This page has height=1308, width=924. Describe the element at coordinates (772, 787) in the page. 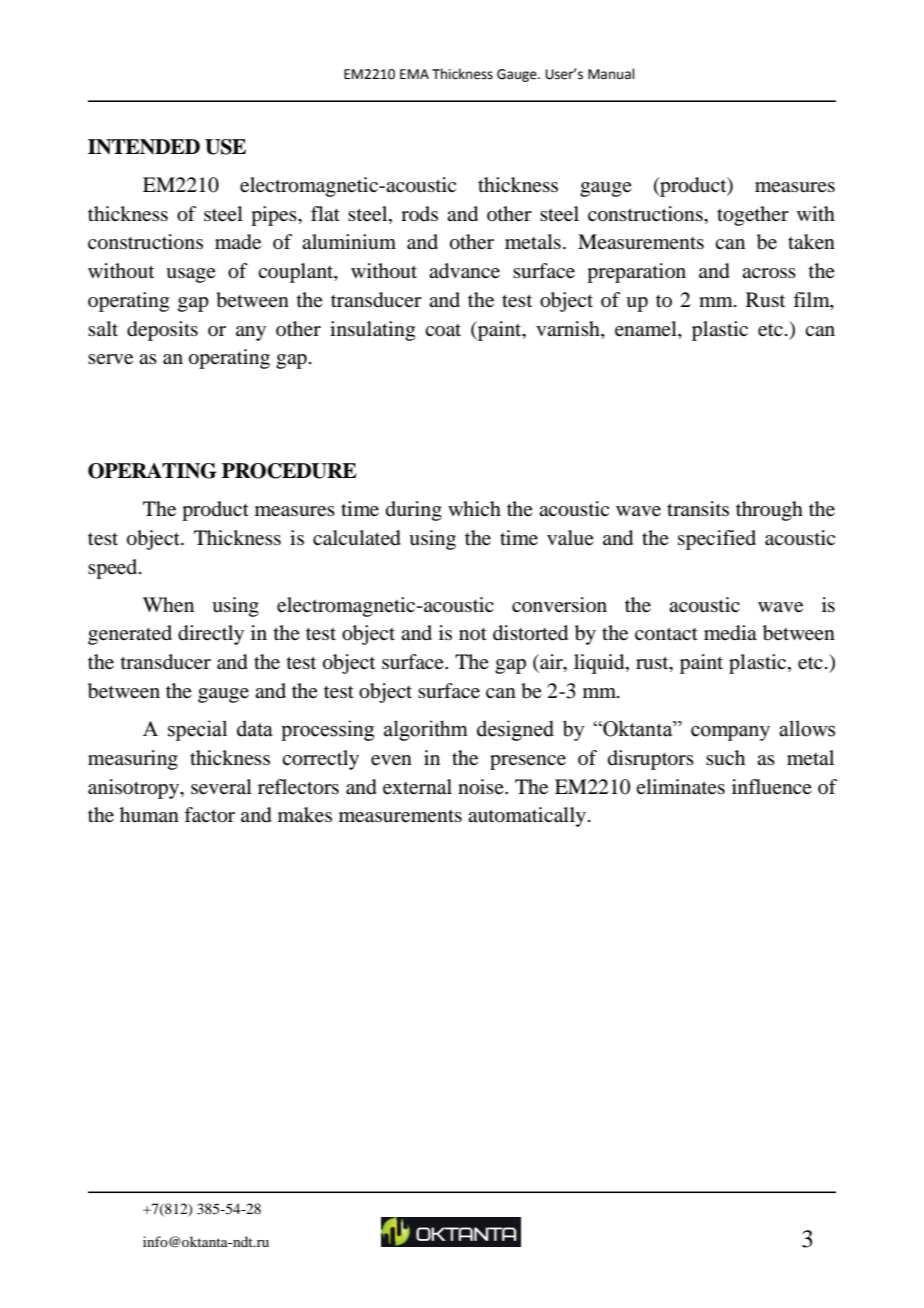

I see `influence` at that location.
